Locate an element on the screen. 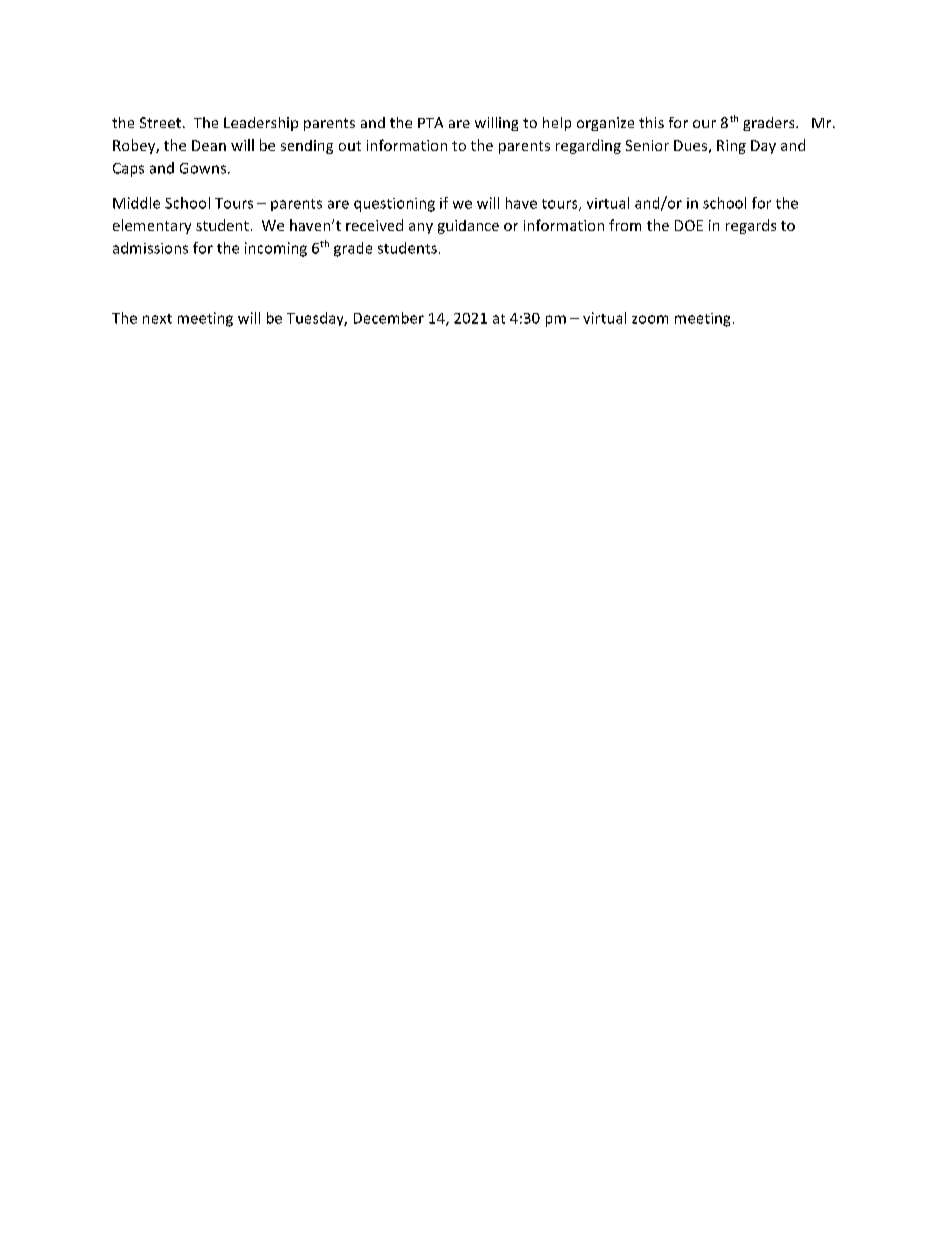 The height and width of the screenshot is (1233, 952). this is located at coordinates (651, 122).
